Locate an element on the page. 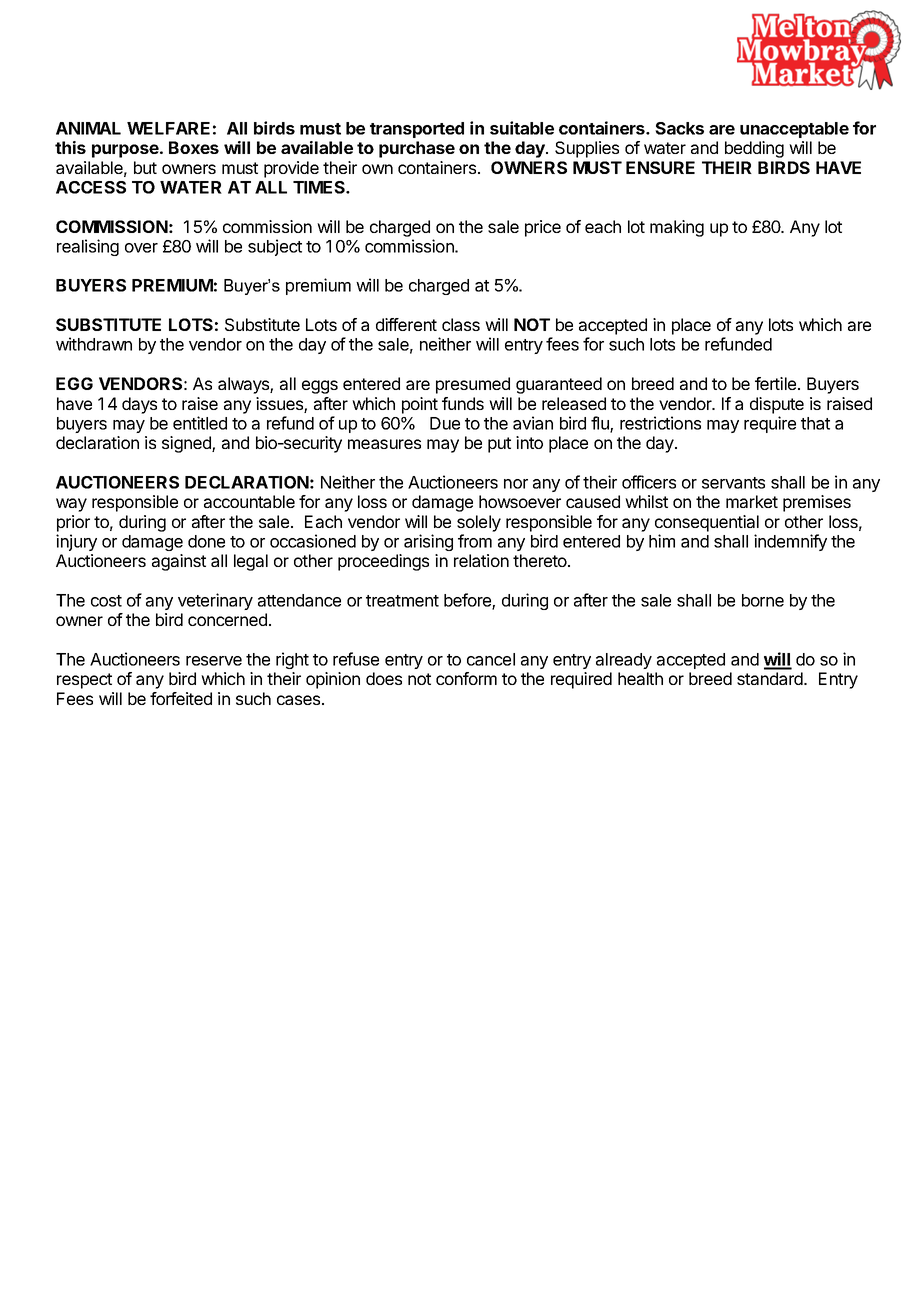  dispute is located at coordinates (777, 405).
